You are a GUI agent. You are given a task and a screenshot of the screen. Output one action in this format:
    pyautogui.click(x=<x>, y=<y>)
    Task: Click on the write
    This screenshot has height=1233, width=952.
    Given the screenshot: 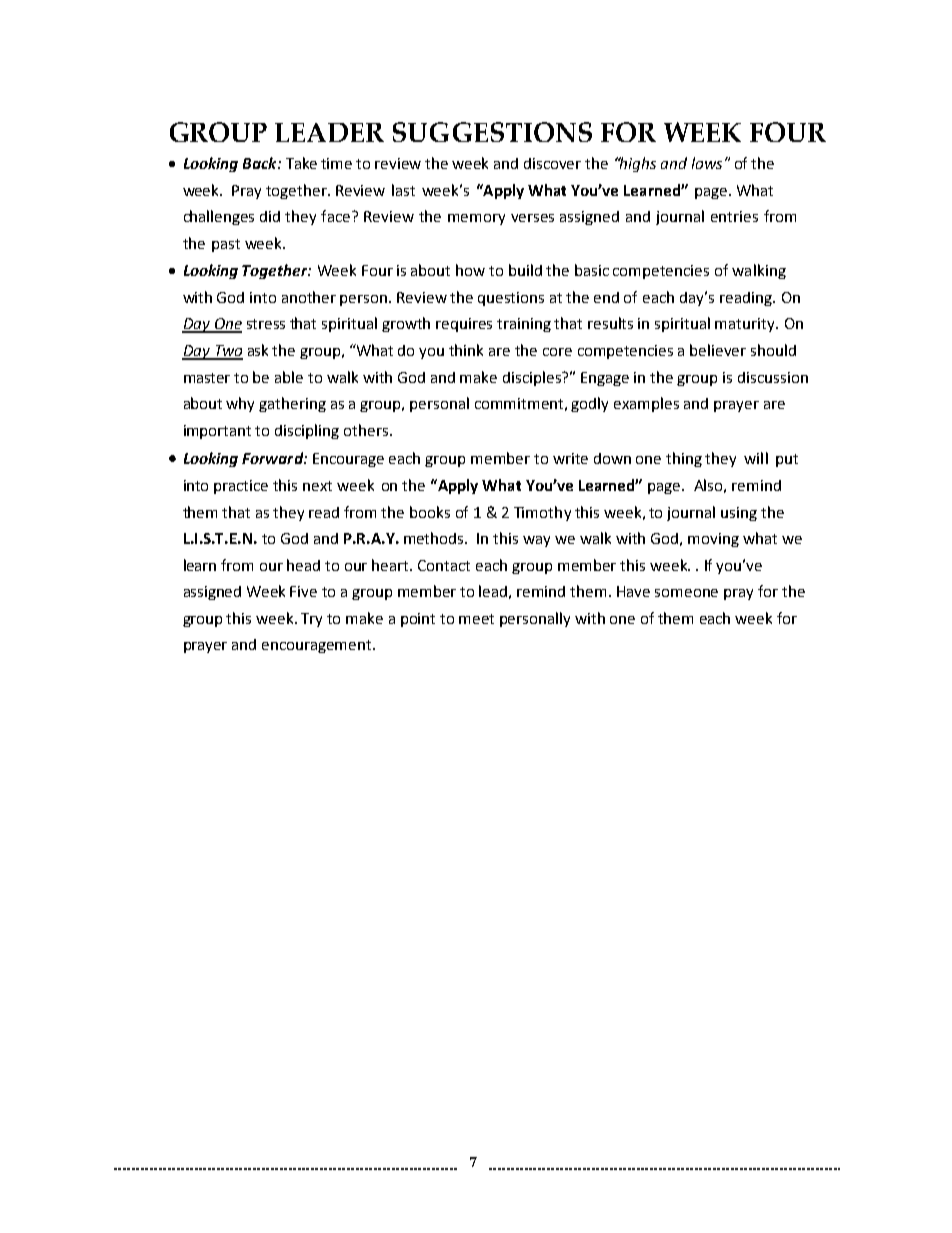 What is the action you would take?
    pyautogui.click(x=570, y=458)
